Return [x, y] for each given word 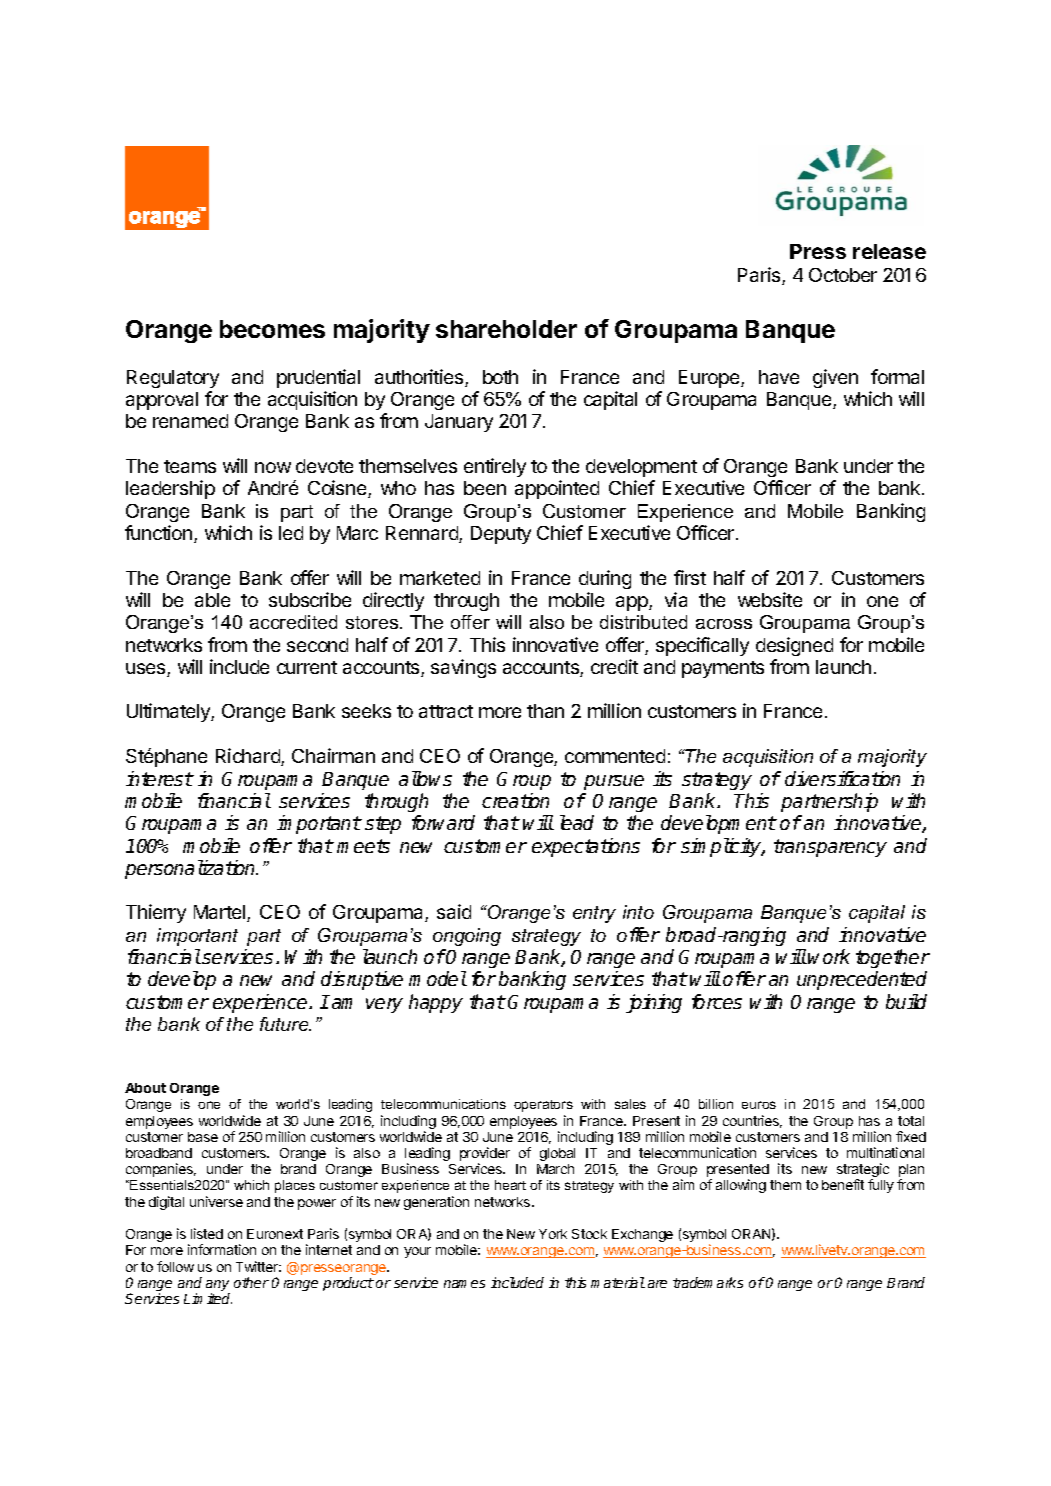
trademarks [708, 1282]
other [251, 1282]
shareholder [506, 329]
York [553, 1234]
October [843, 275]
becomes [272, 329]
